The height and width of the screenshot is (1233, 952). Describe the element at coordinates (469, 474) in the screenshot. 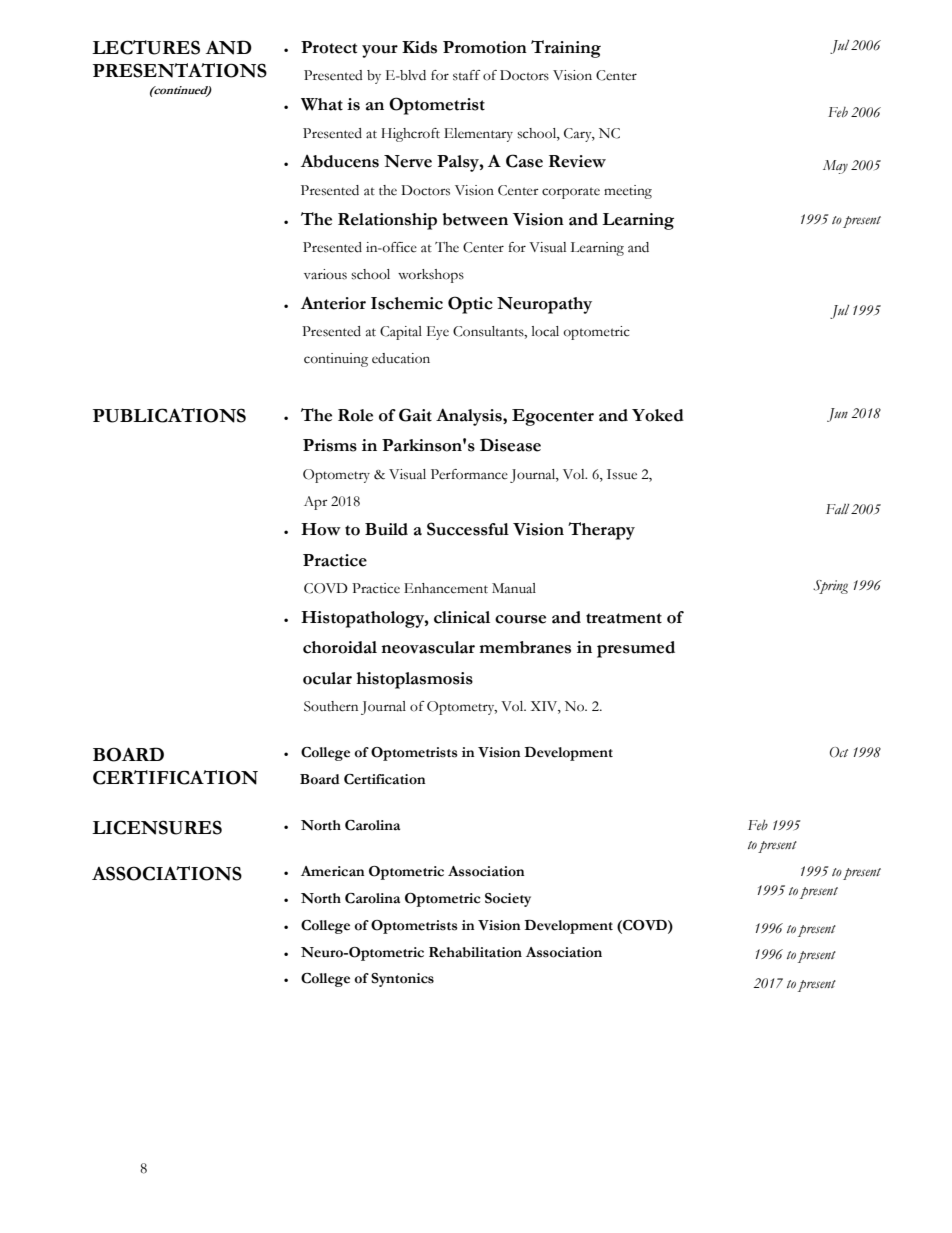

I see `Performance` at that location.
